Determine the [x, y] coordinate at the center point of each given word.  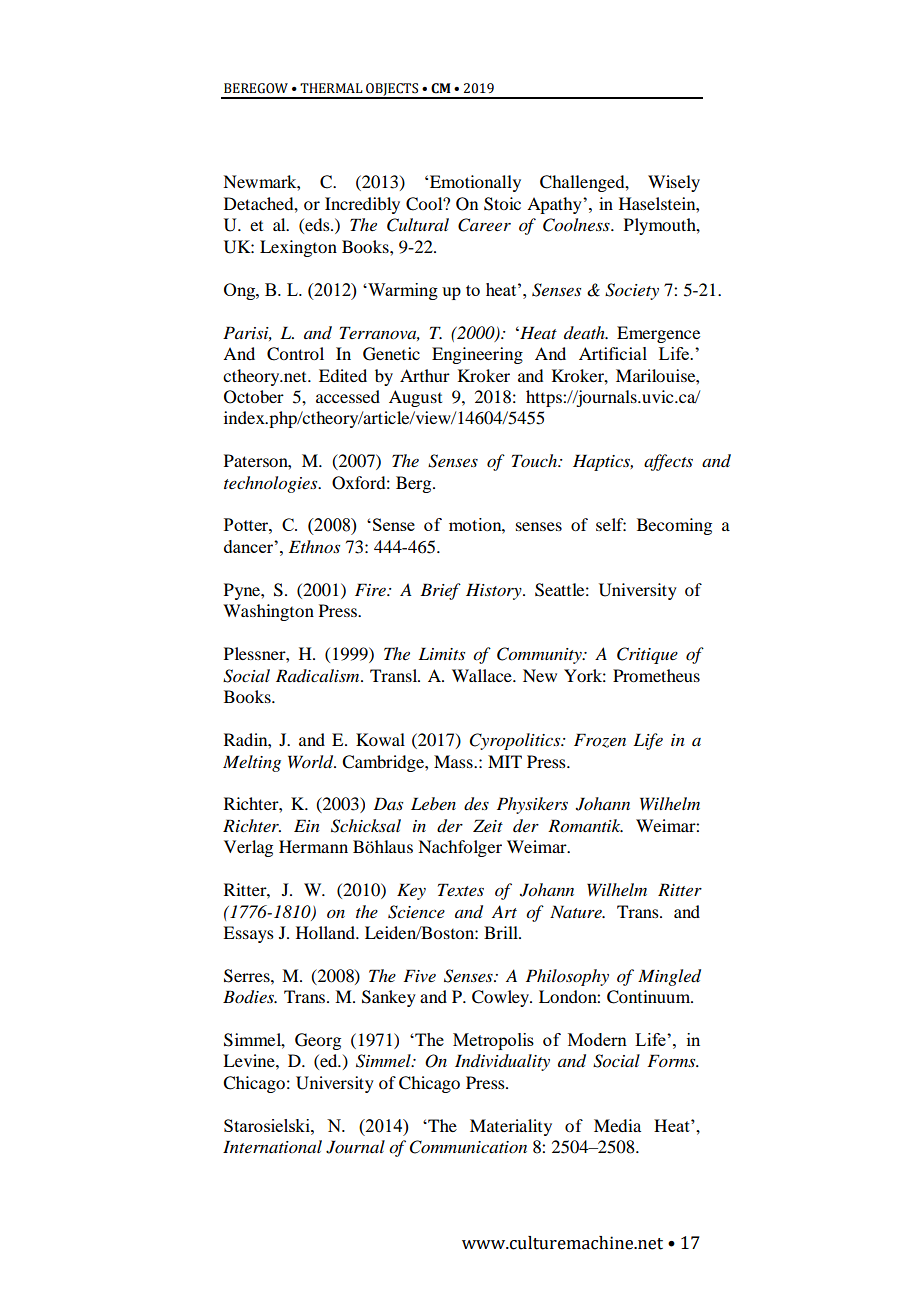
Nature [577, 911]
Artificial [613, 353]
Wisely [674, 183]
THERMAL [331, 88]
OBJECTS [392, 90]
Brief [440, 591]
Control [295, 354]
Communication [468, 1147]
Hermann [313, 846]
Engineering [477, 355]
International [272, 1146]
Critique [647, 655]
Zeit [488, 825]
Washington [268, 612]
